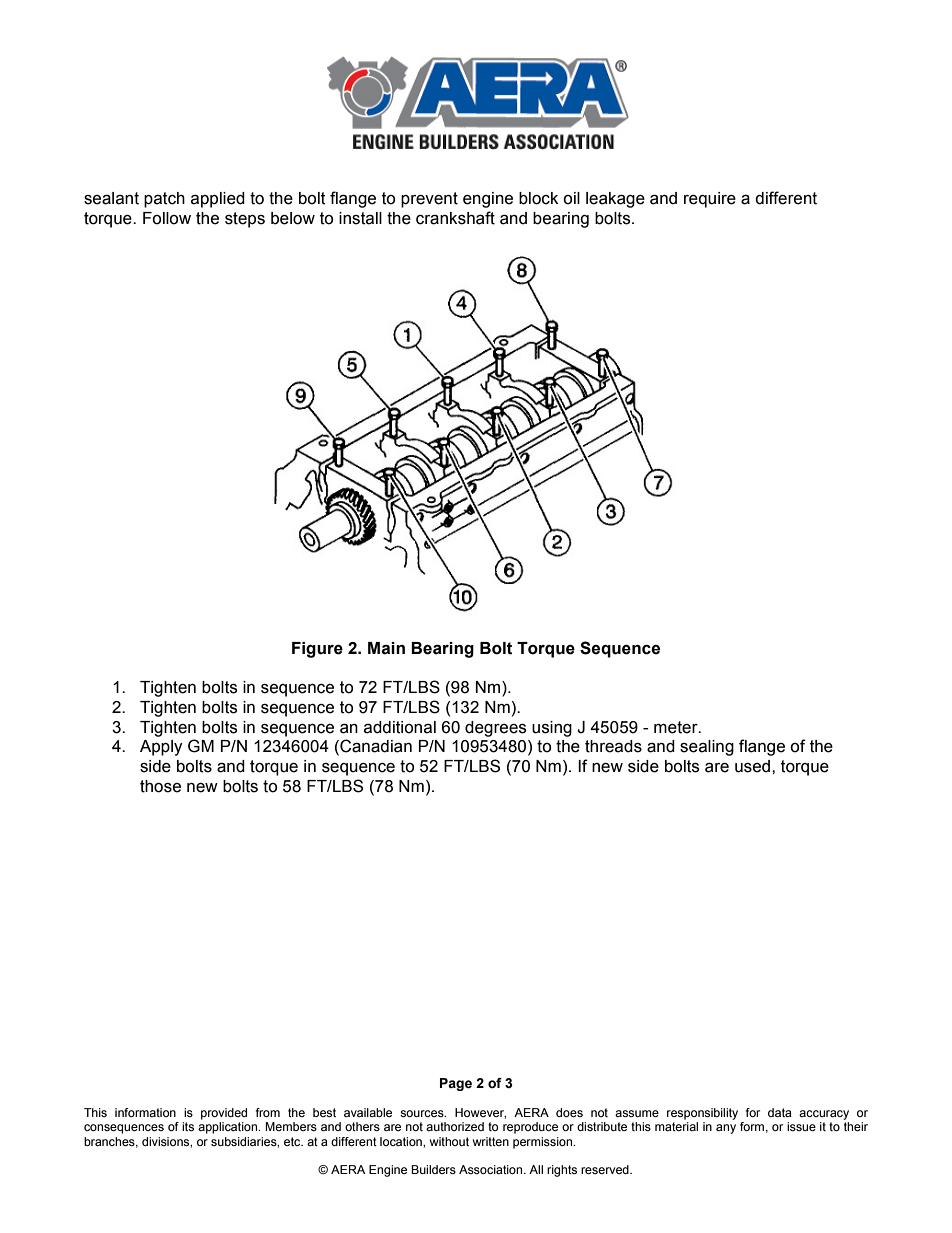 The height and width of the screenshot is (1233, 952). Describe the element at coordinates (754, 766) in the screenshot. I see `used` at that location.
